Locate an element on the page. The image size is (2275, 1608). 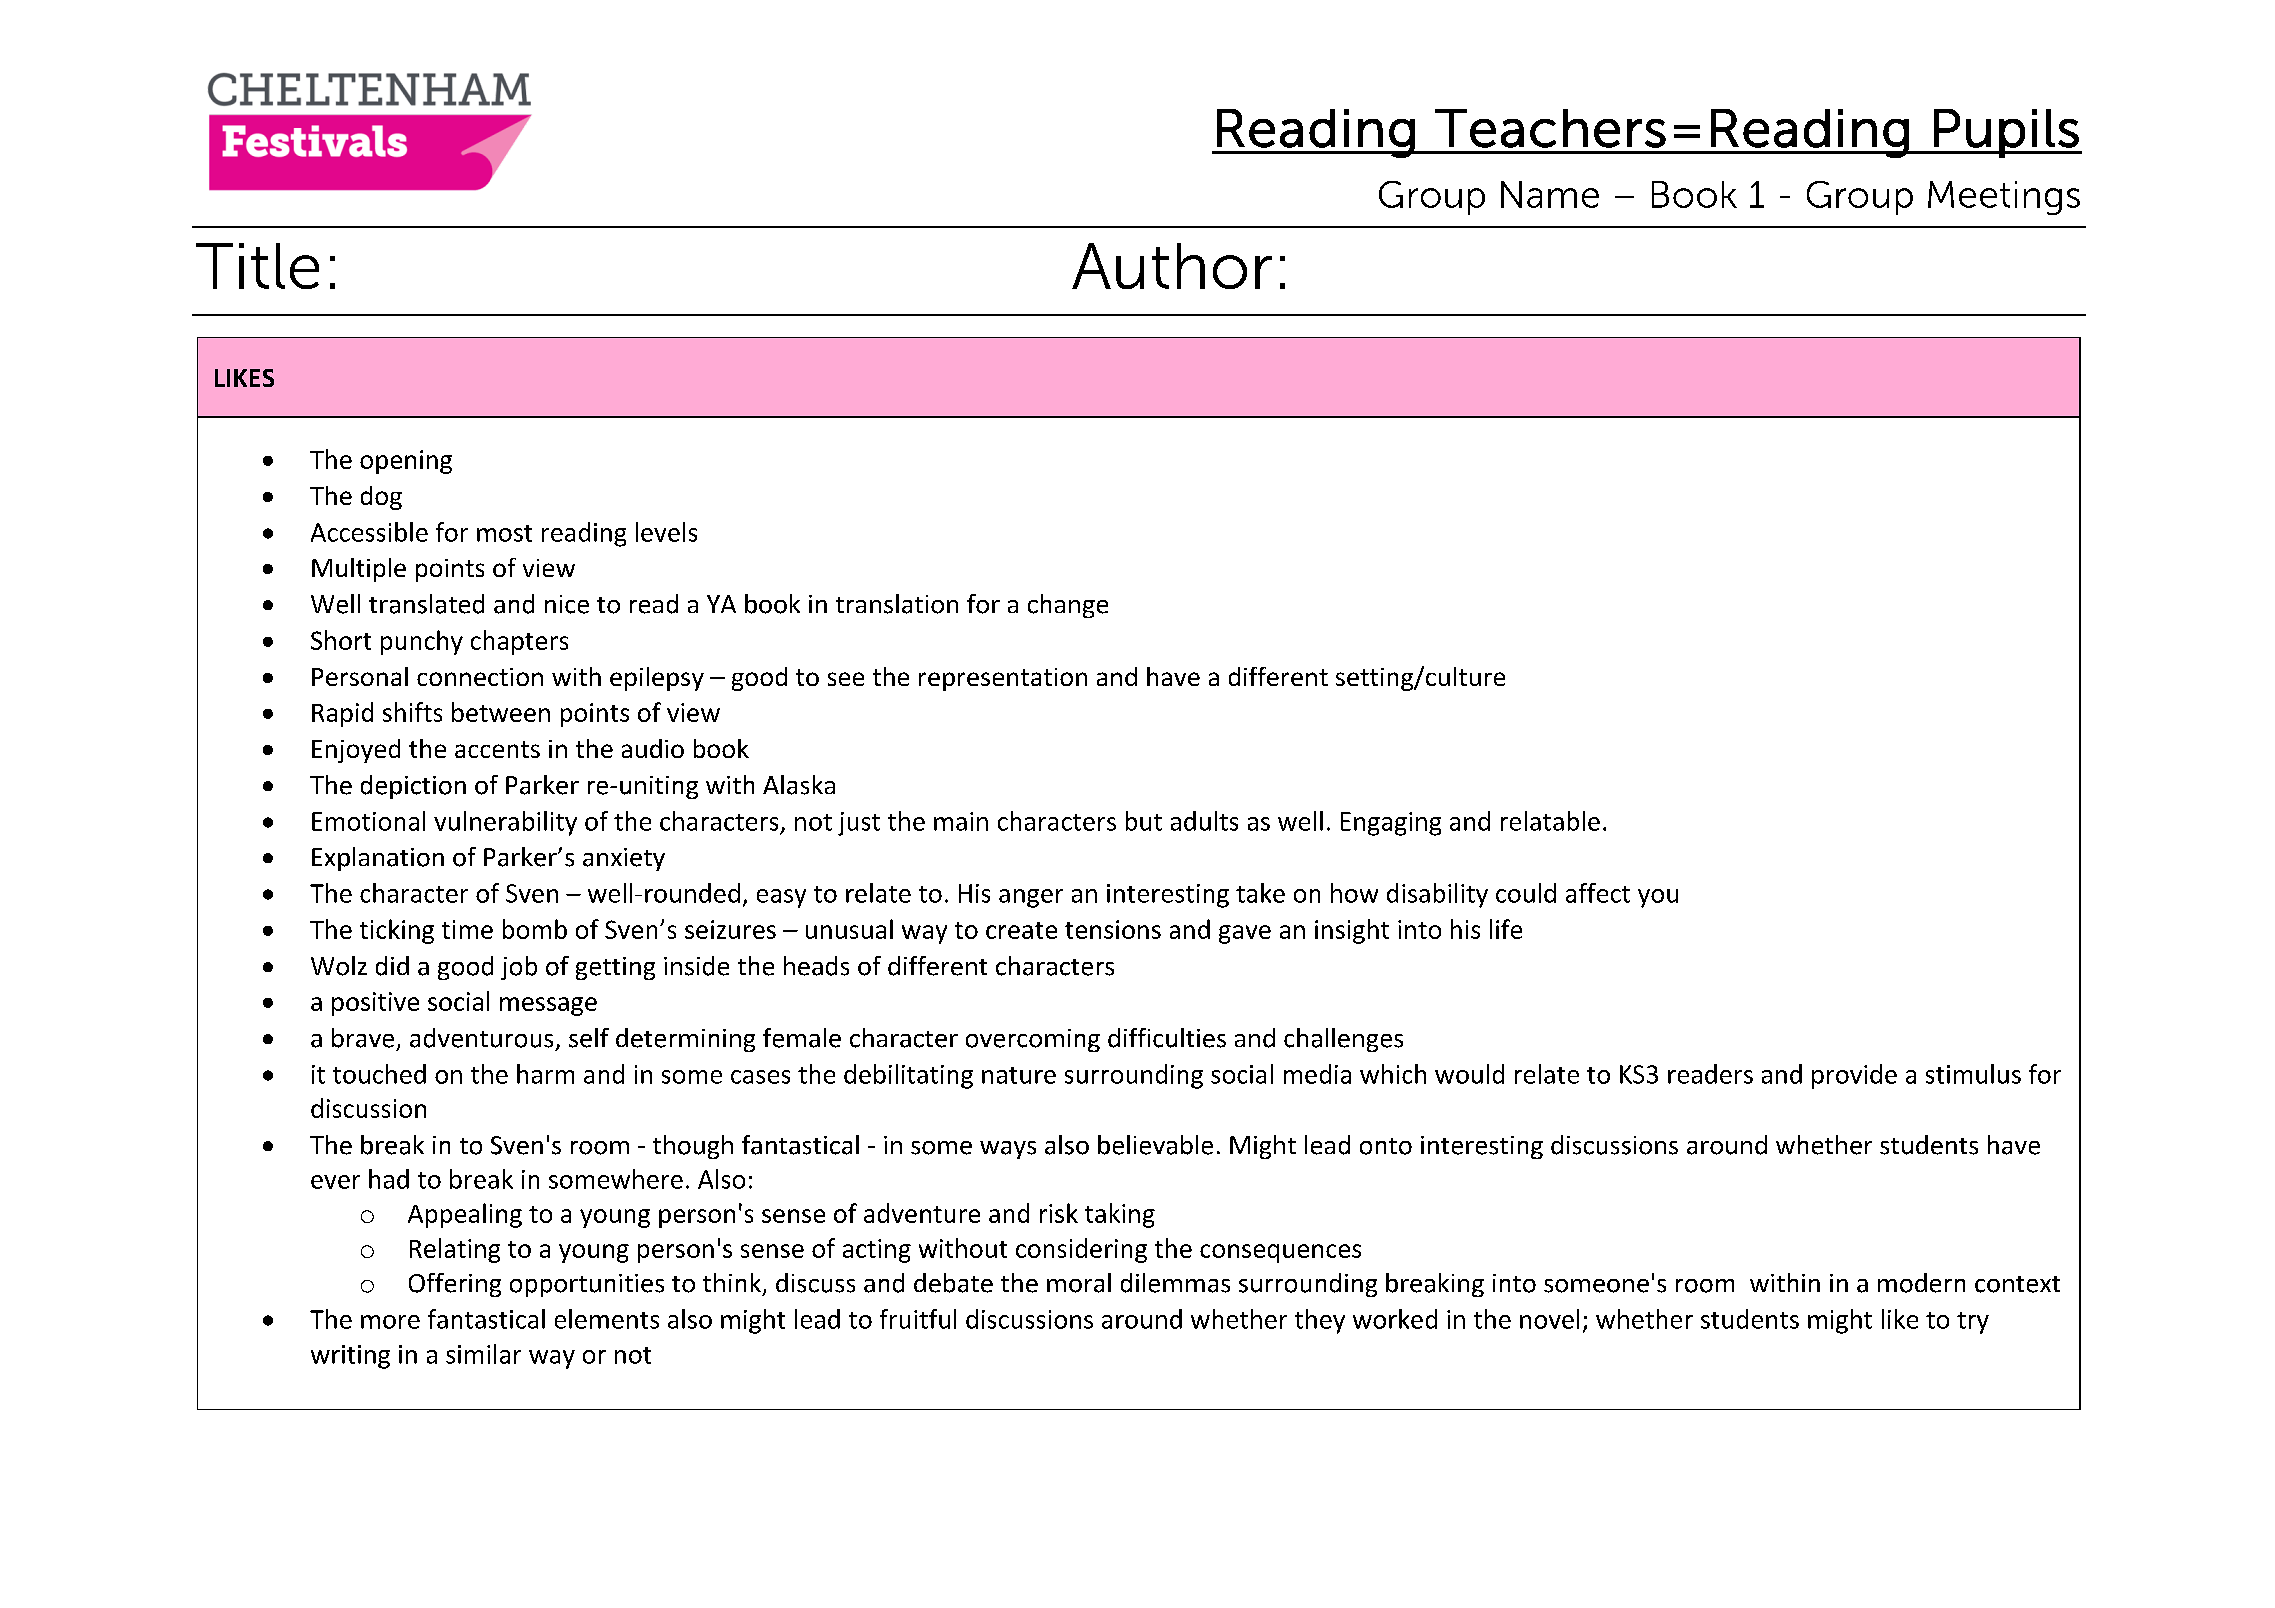
Title is located at coordinates (257, 266).
